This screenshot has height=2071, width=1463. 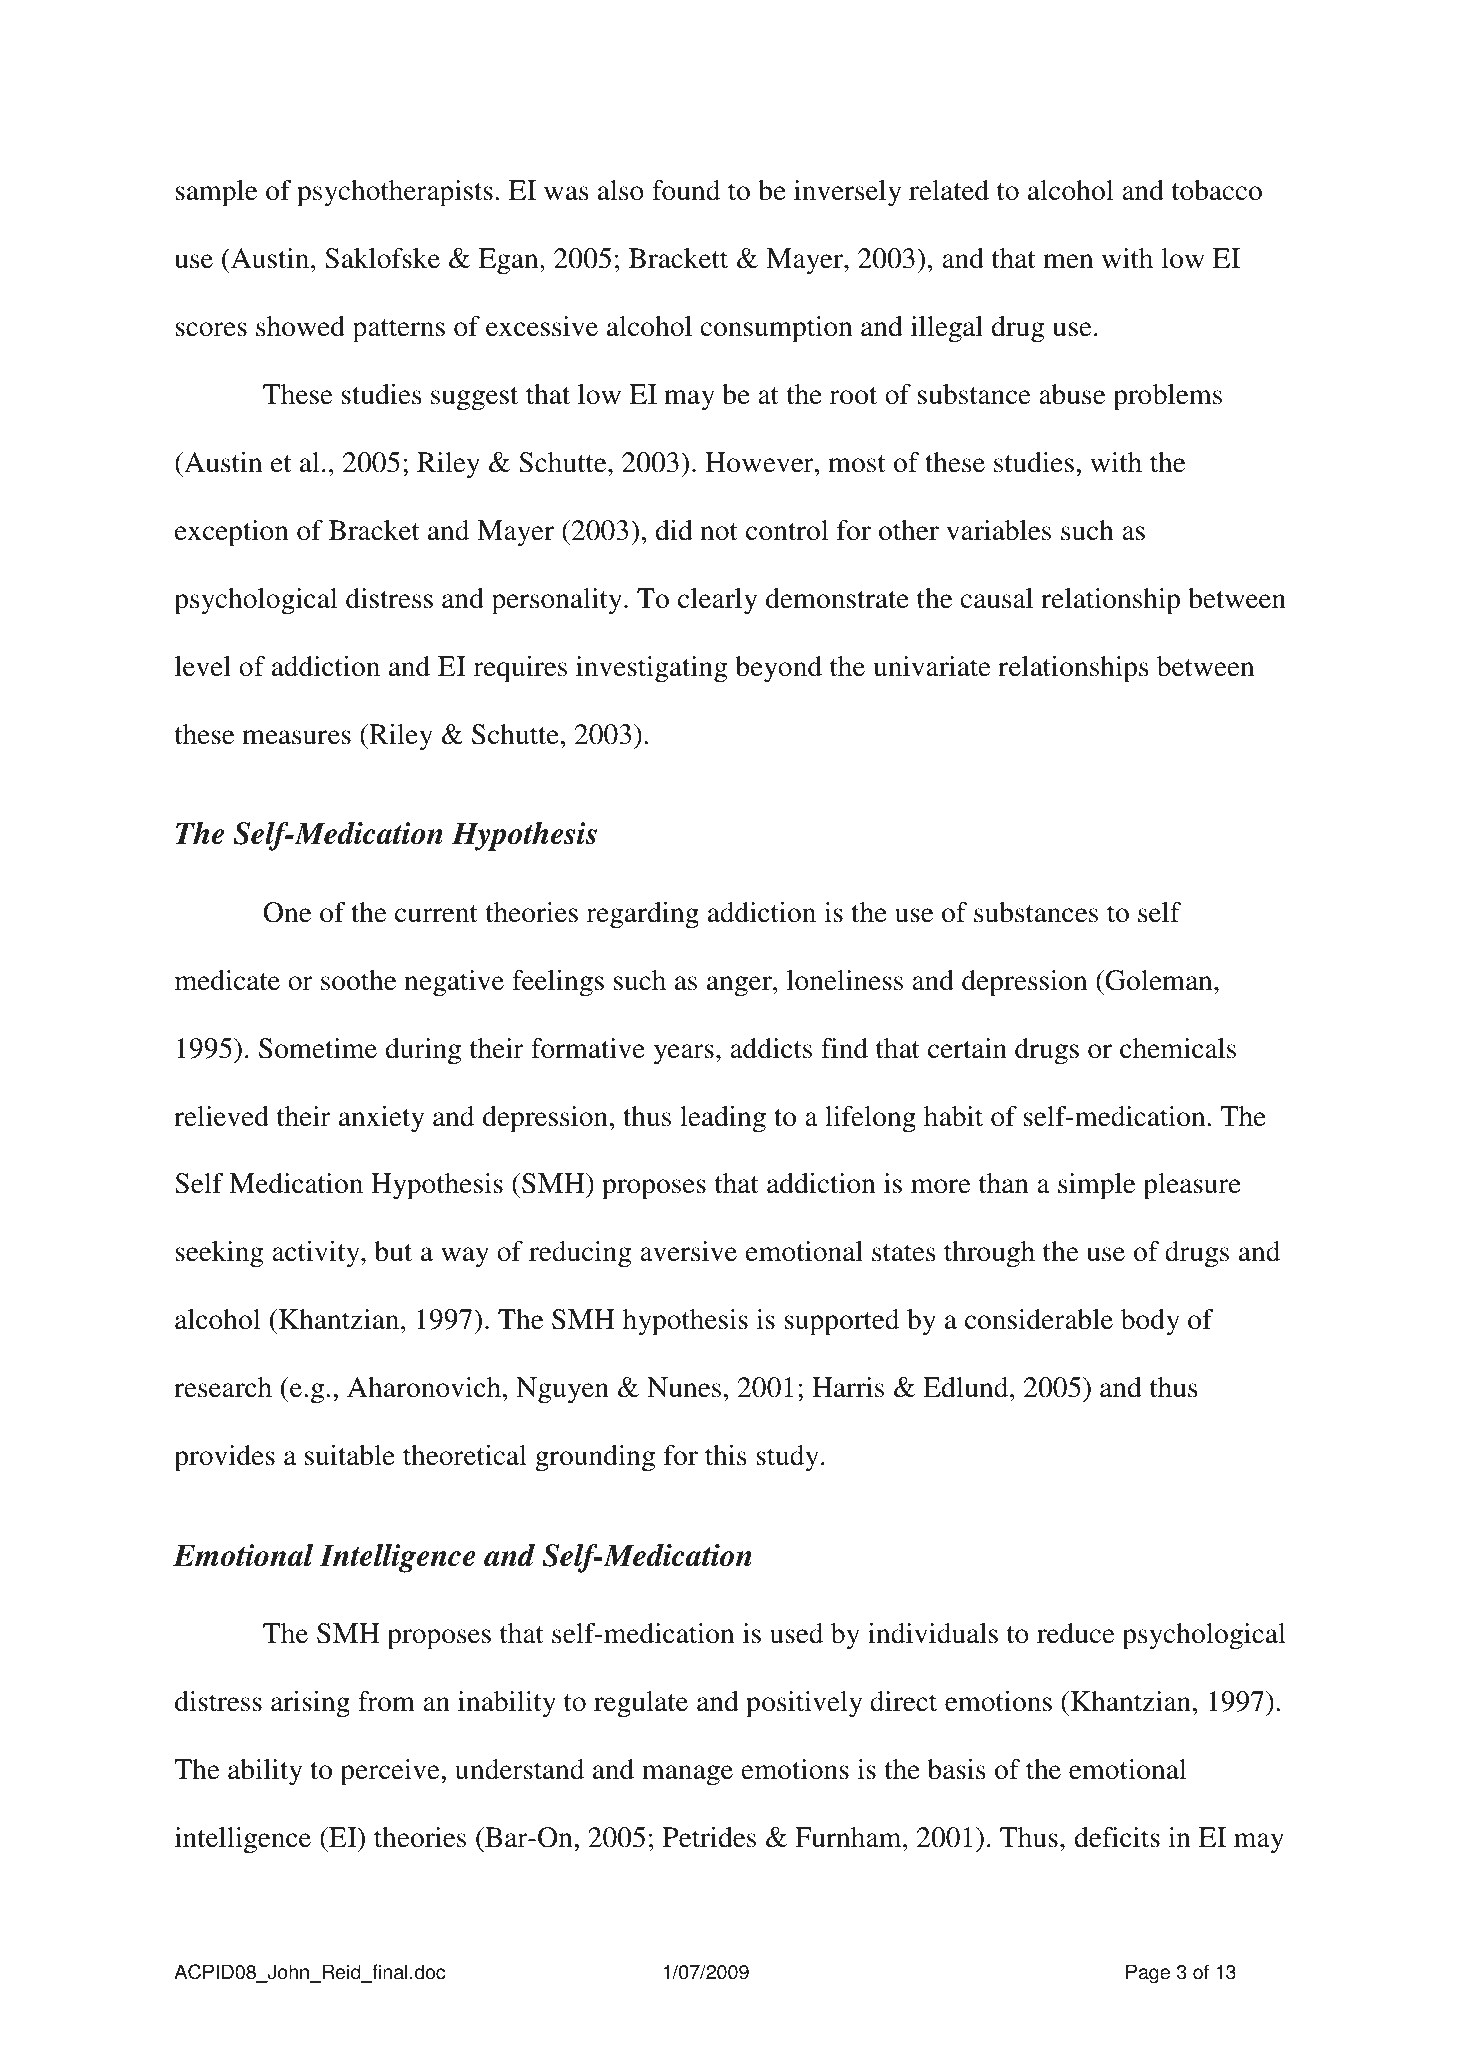 What do you see at coordinates (686, 190) in the screenshot?
I see `found` at bounding box center [686, 190].
